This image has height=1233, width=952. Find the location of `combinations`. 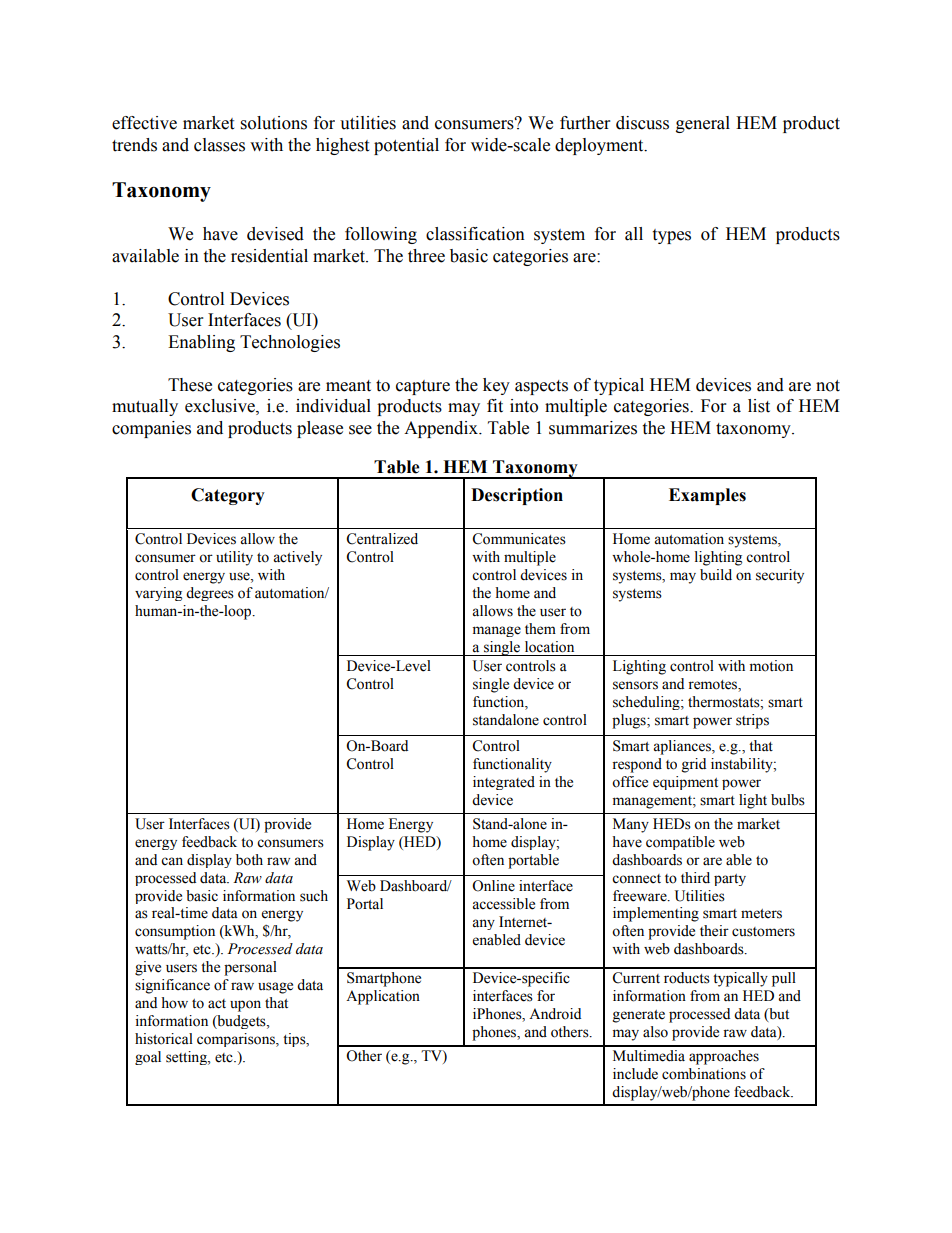

combinations is located at coordinates (704, 1074).
